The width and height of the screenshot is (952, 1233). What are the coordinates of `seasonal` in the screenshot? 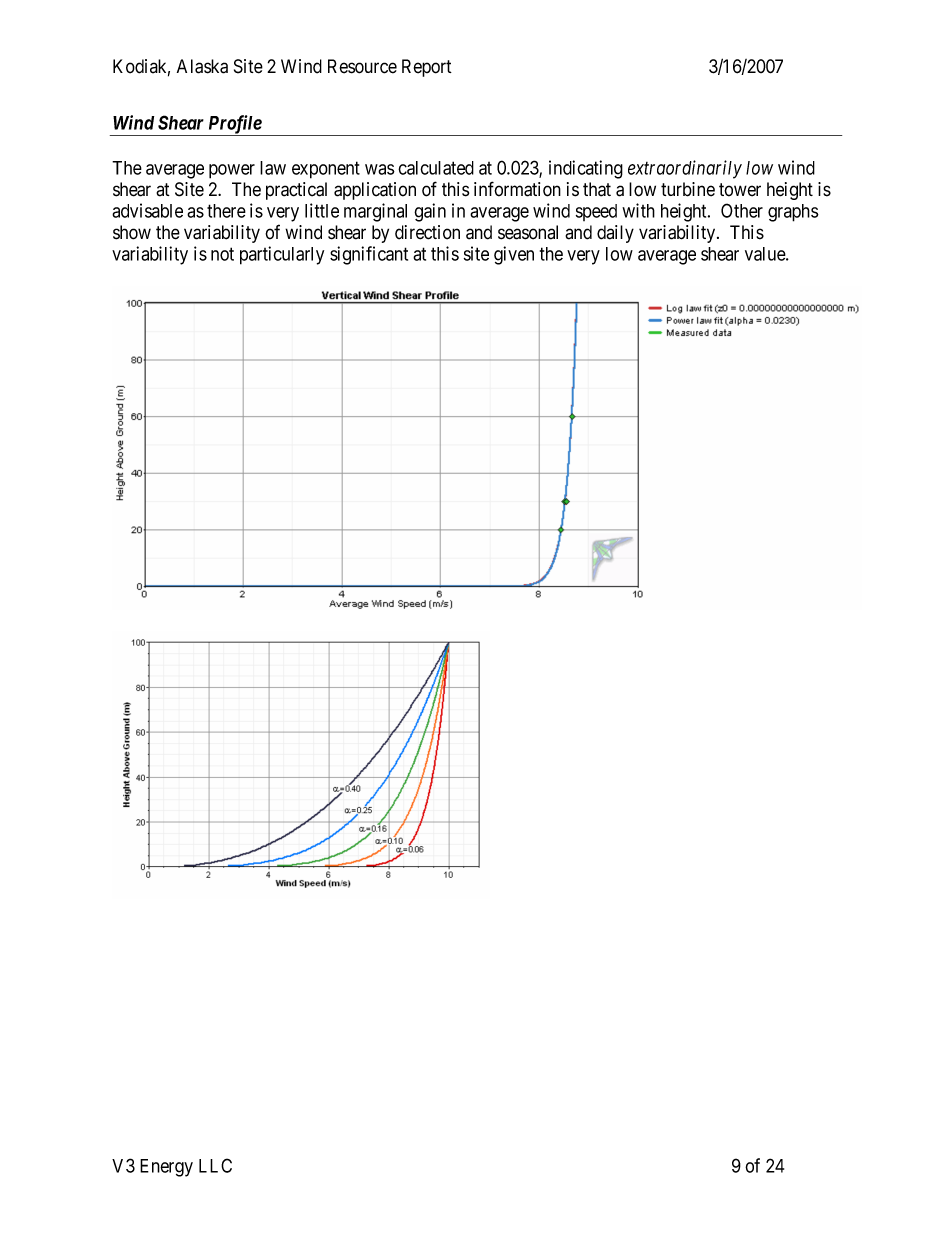 It's located at (528, 232).
